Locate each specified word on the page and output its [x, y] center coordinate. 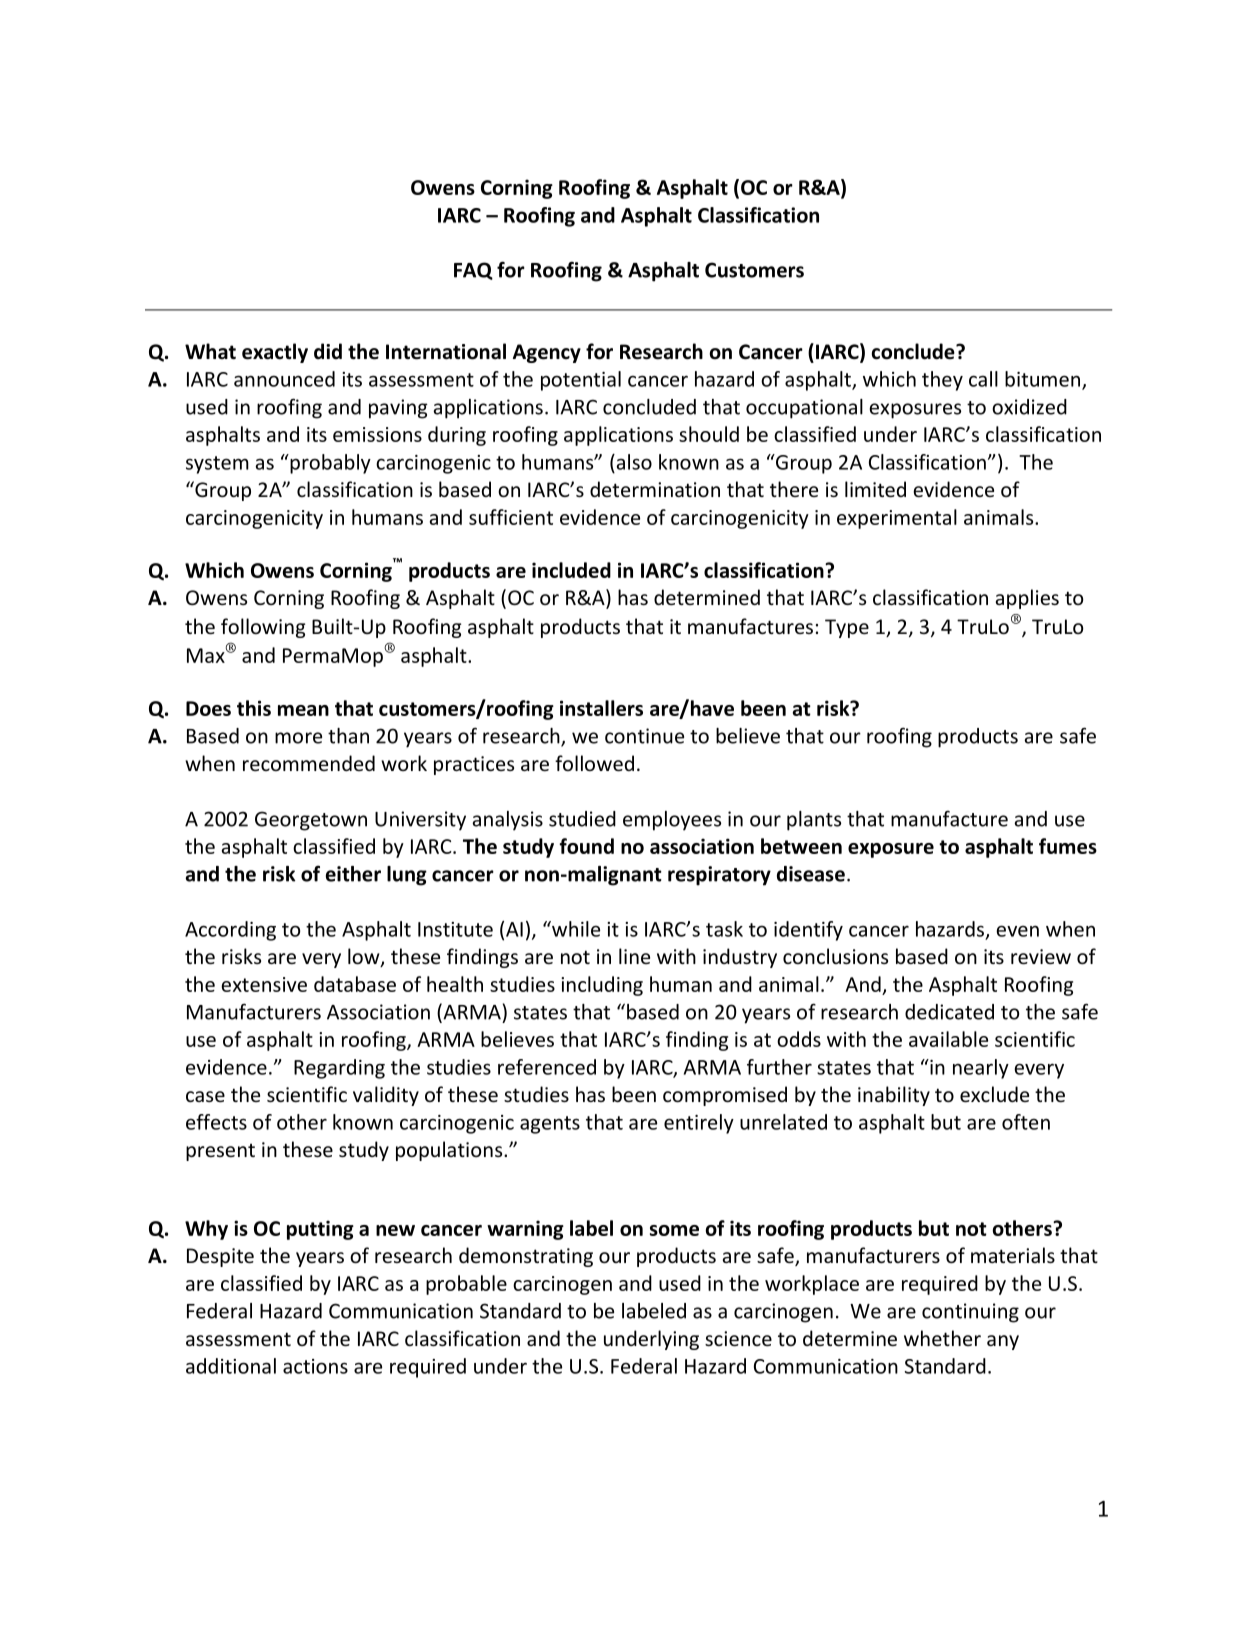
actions [315, 1366]
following [263, 628]
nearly [981, 1069]
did [328, 351]
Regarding [339, 1069]
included [571, 570]
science [738, 1338]
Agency [547, 353]
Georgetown [311, 821]
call [983, 379]
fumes [1068, 846]
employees [672, 821]
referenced [547, 1067]
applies [1027, 599]
